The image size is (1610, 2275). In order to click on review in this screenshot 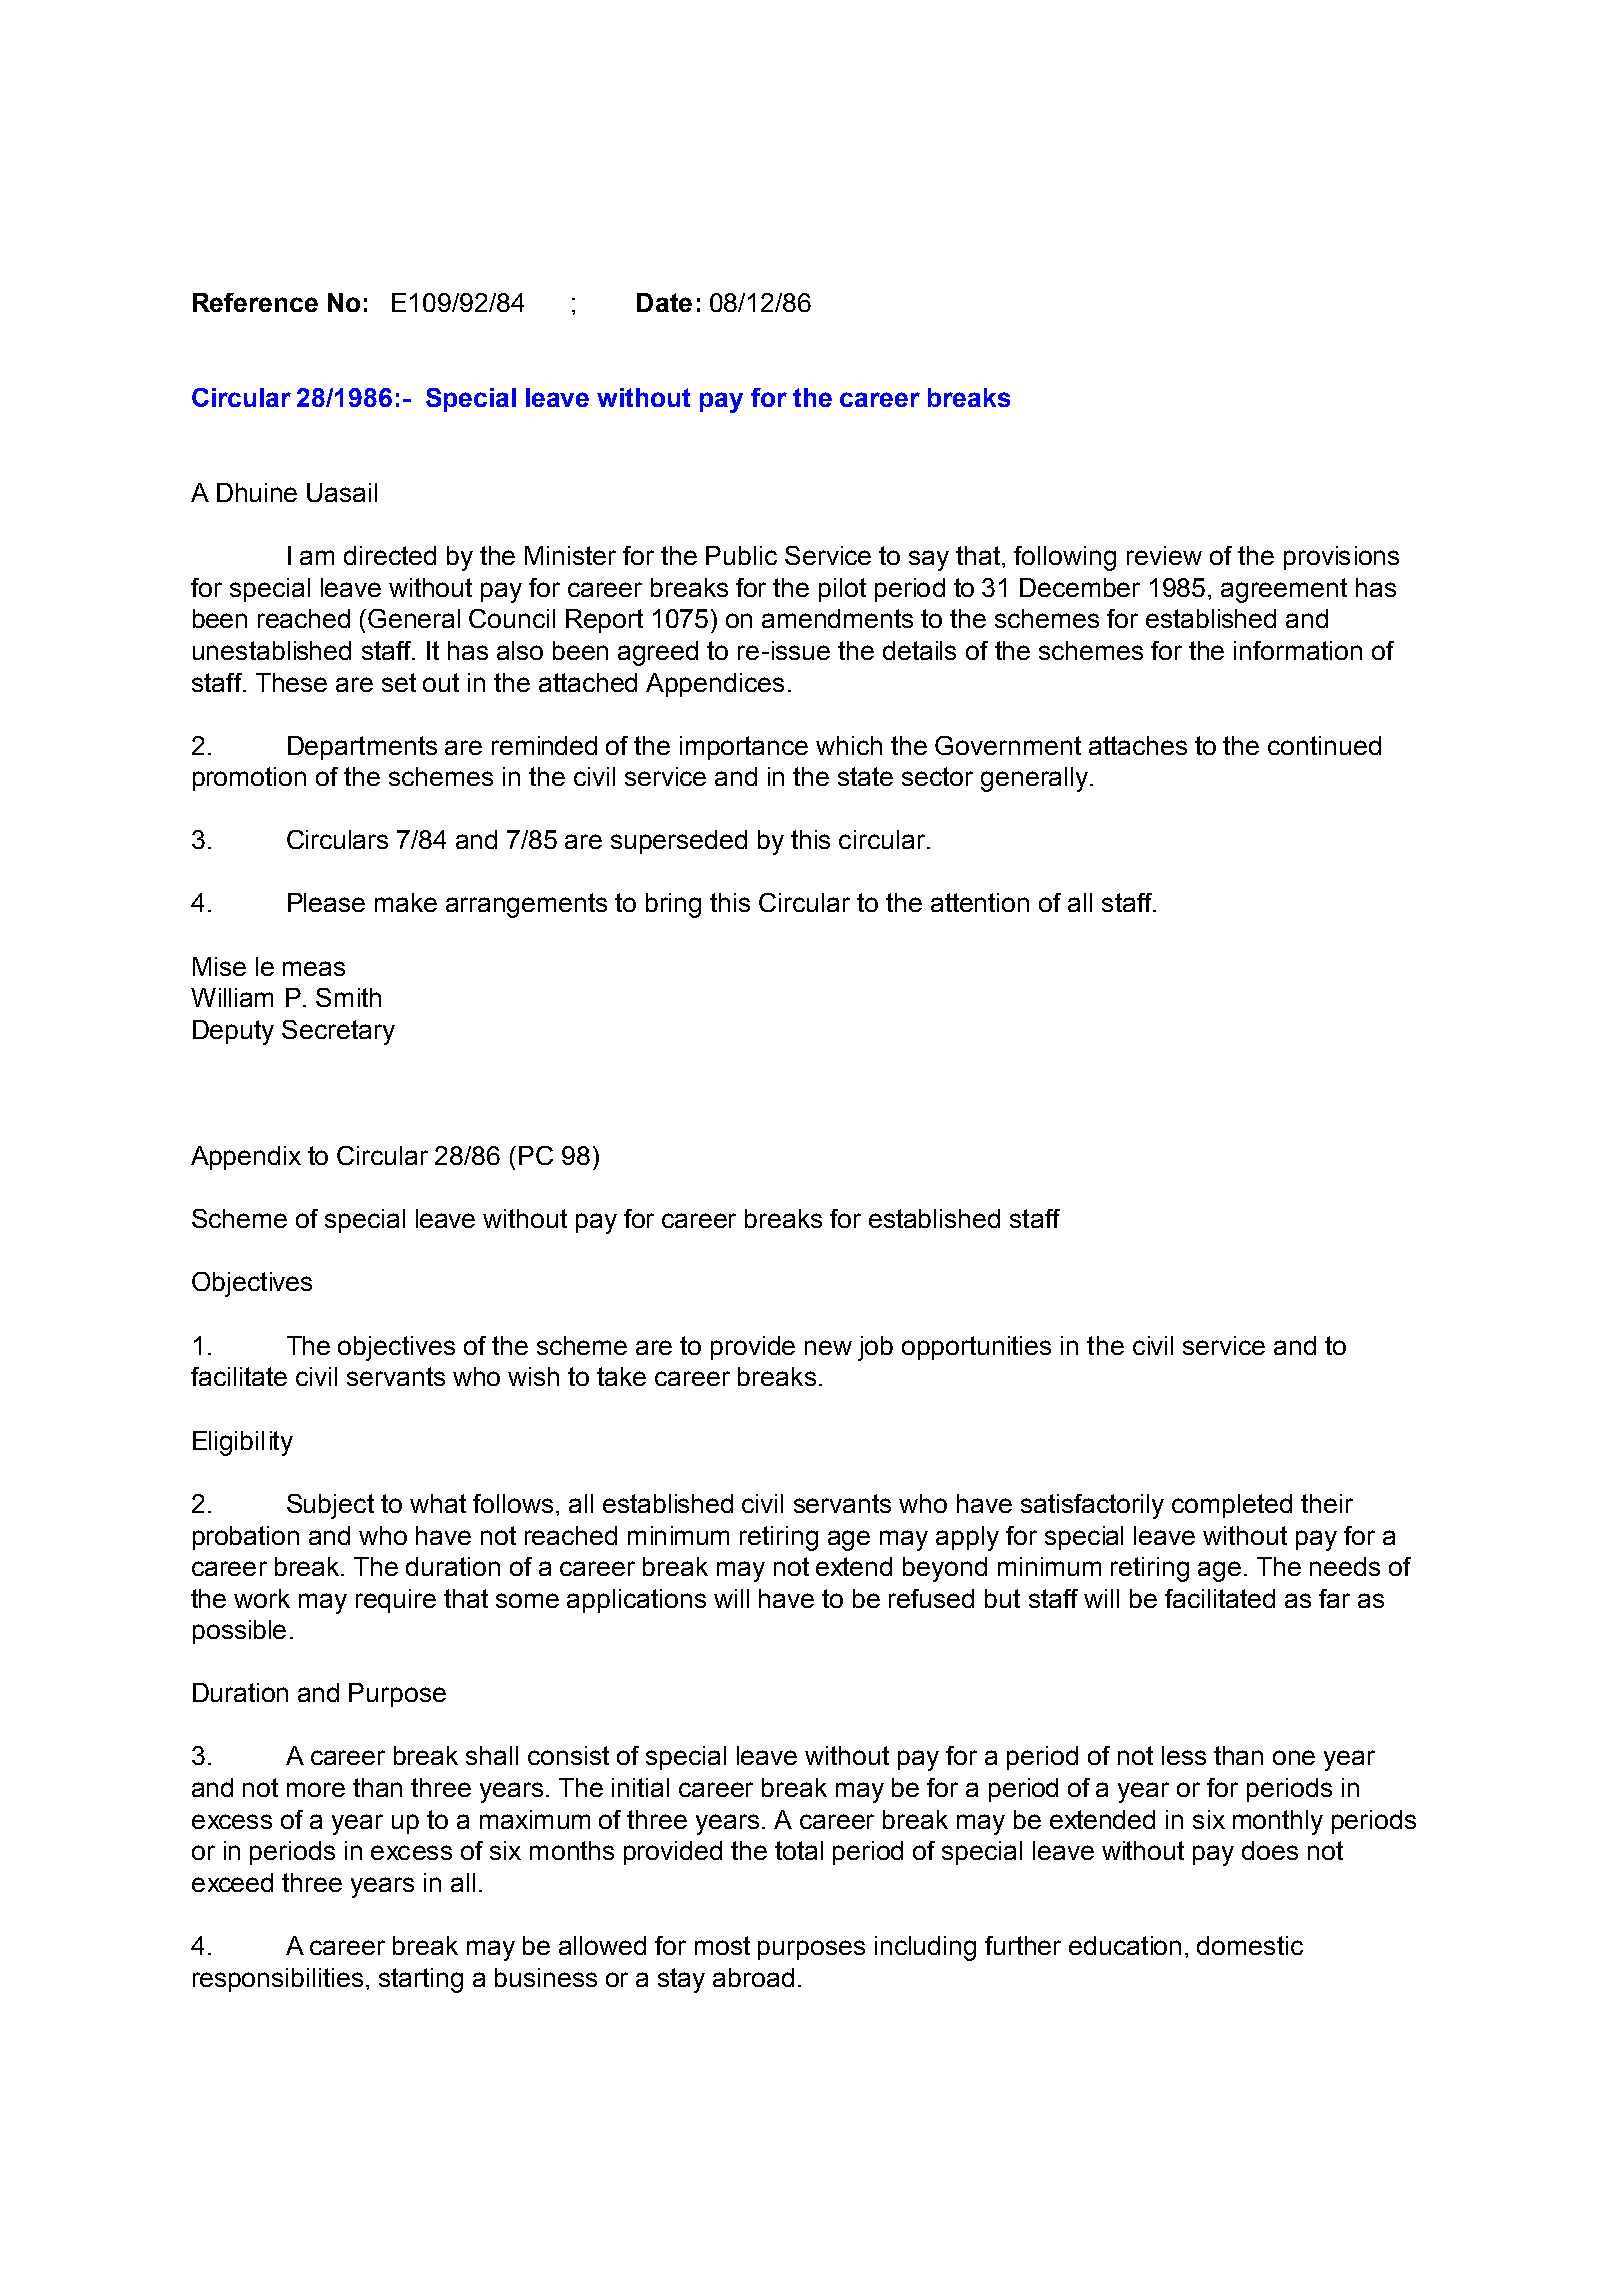, I will do `click(1164, 555)`.
